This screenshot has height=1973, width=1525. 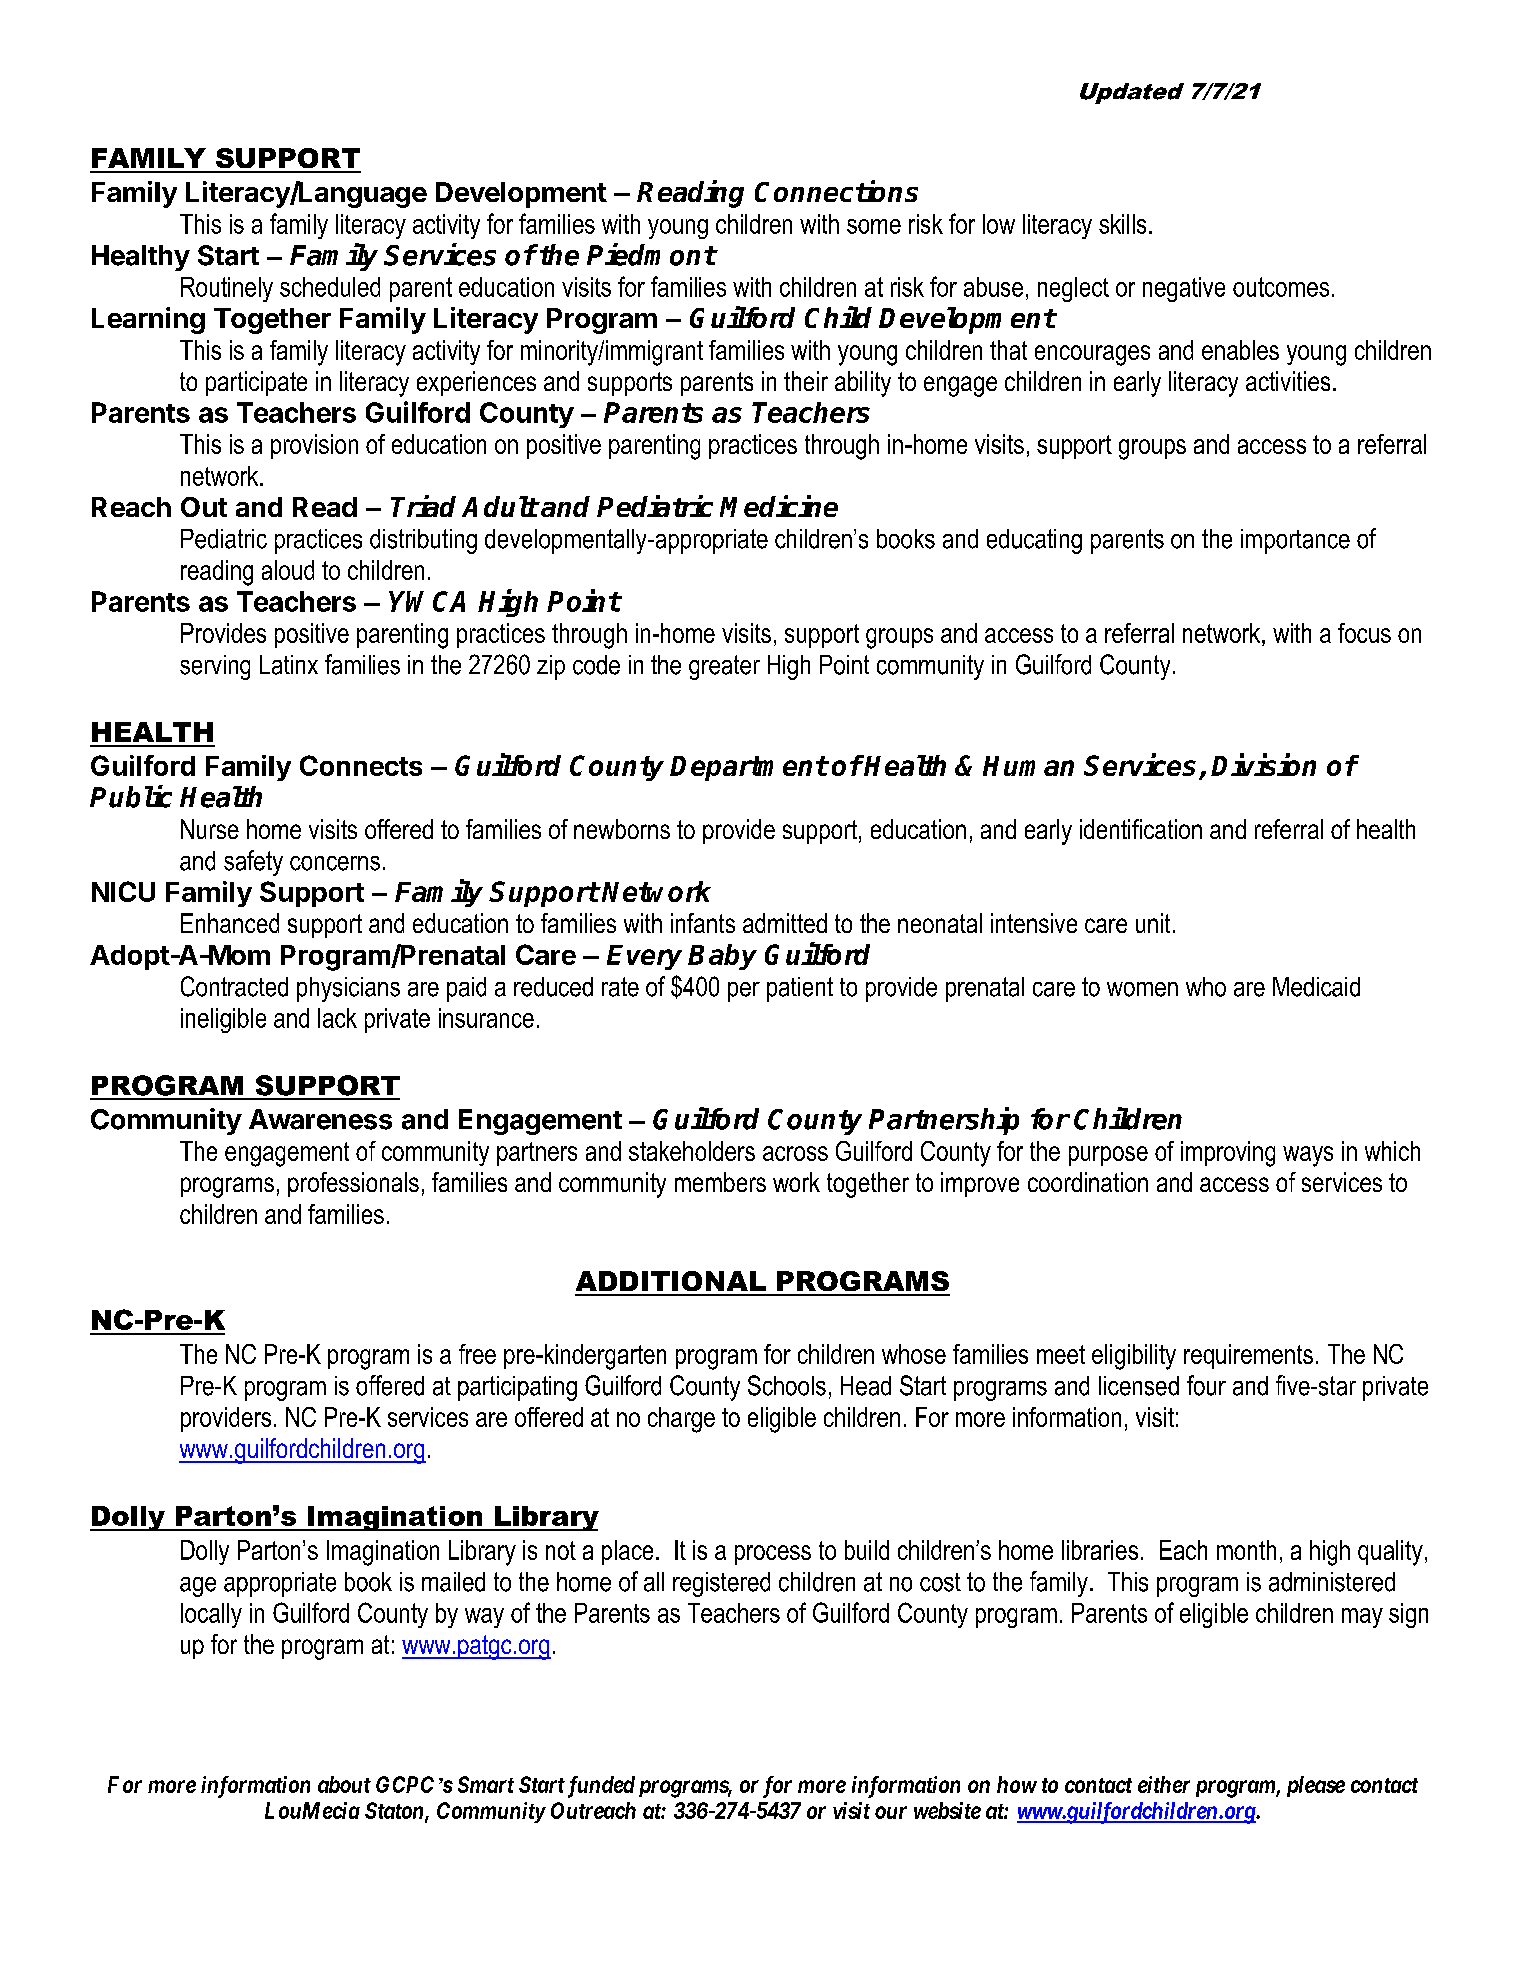 What do you see at coordinates (1228, 1154) in the screenshot?
I see `improving` at bounding box center [1228, 1154].
